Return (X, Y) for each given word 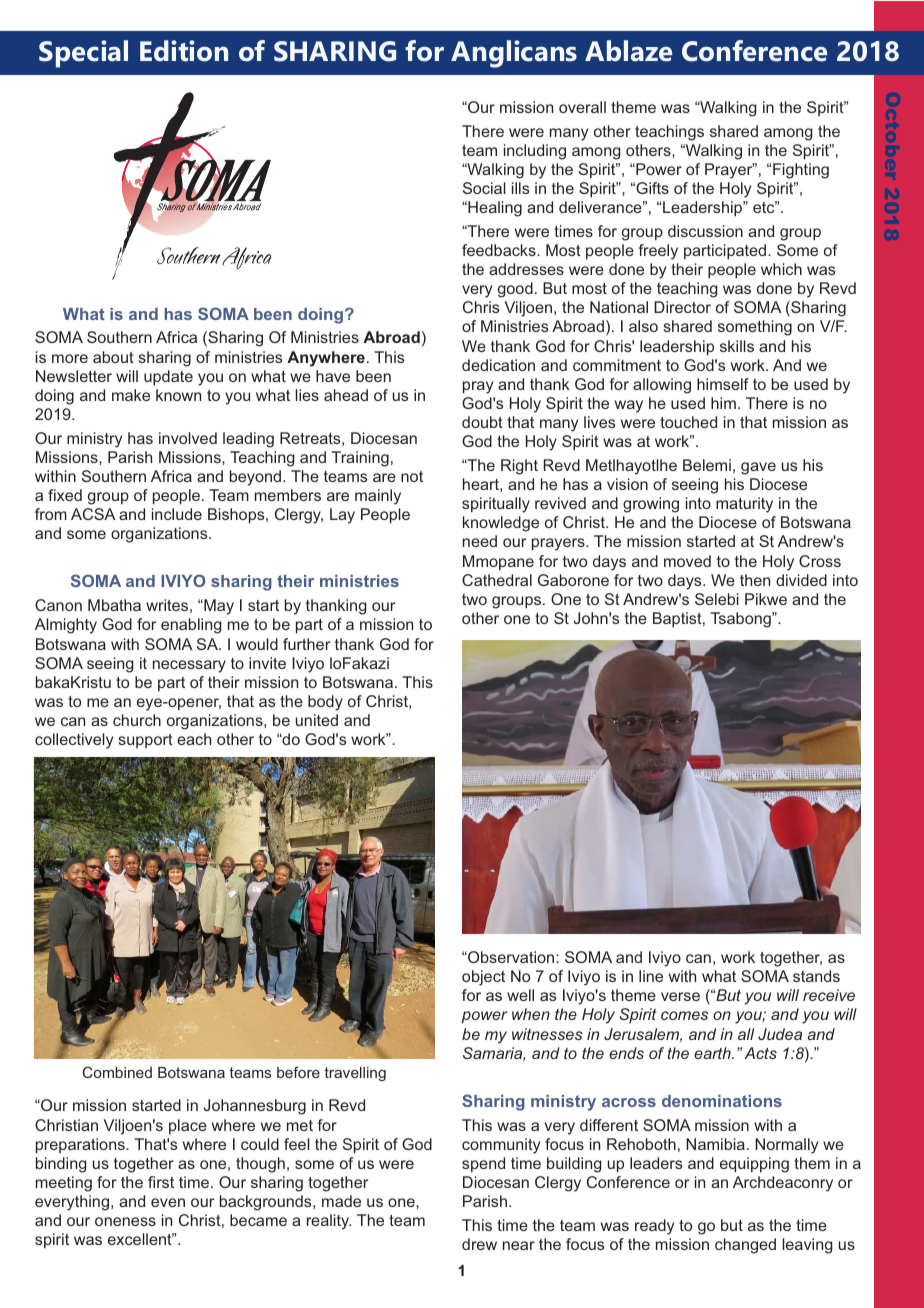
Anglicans (514, 54)
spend (483, 1165)
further (306, 644)
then (755, 580)
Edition (184, 51)
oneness (125, 1221)
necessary (189, 666)
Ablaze (628, 51)
